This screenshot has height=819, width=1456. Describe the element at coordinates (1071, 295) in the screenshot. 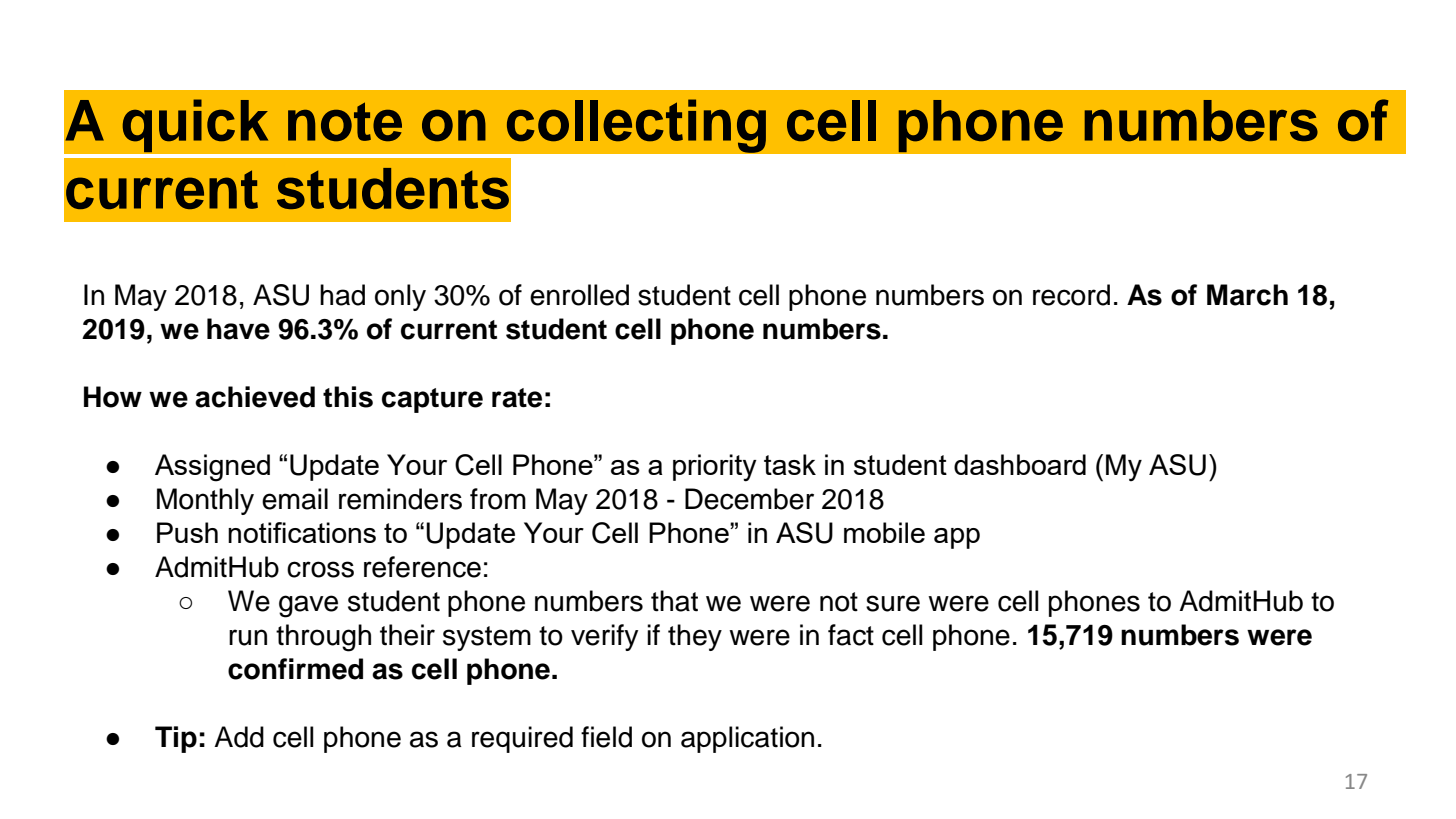

I see `record` at that location.
